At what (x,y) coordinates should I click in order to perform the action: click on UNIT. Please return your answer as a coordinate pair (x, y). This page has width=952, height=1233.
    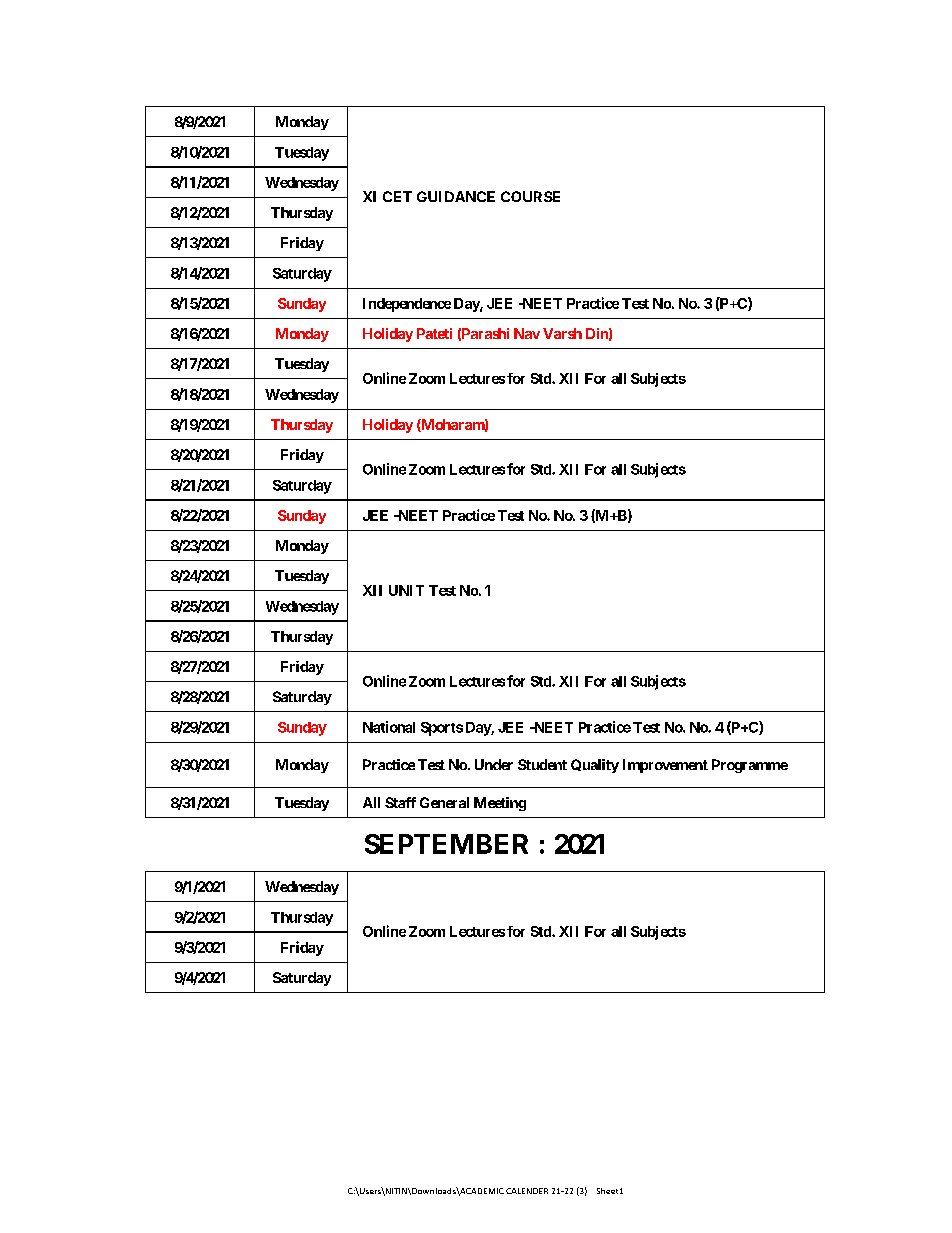
    Looking at the image, I should click on (406, 590).
